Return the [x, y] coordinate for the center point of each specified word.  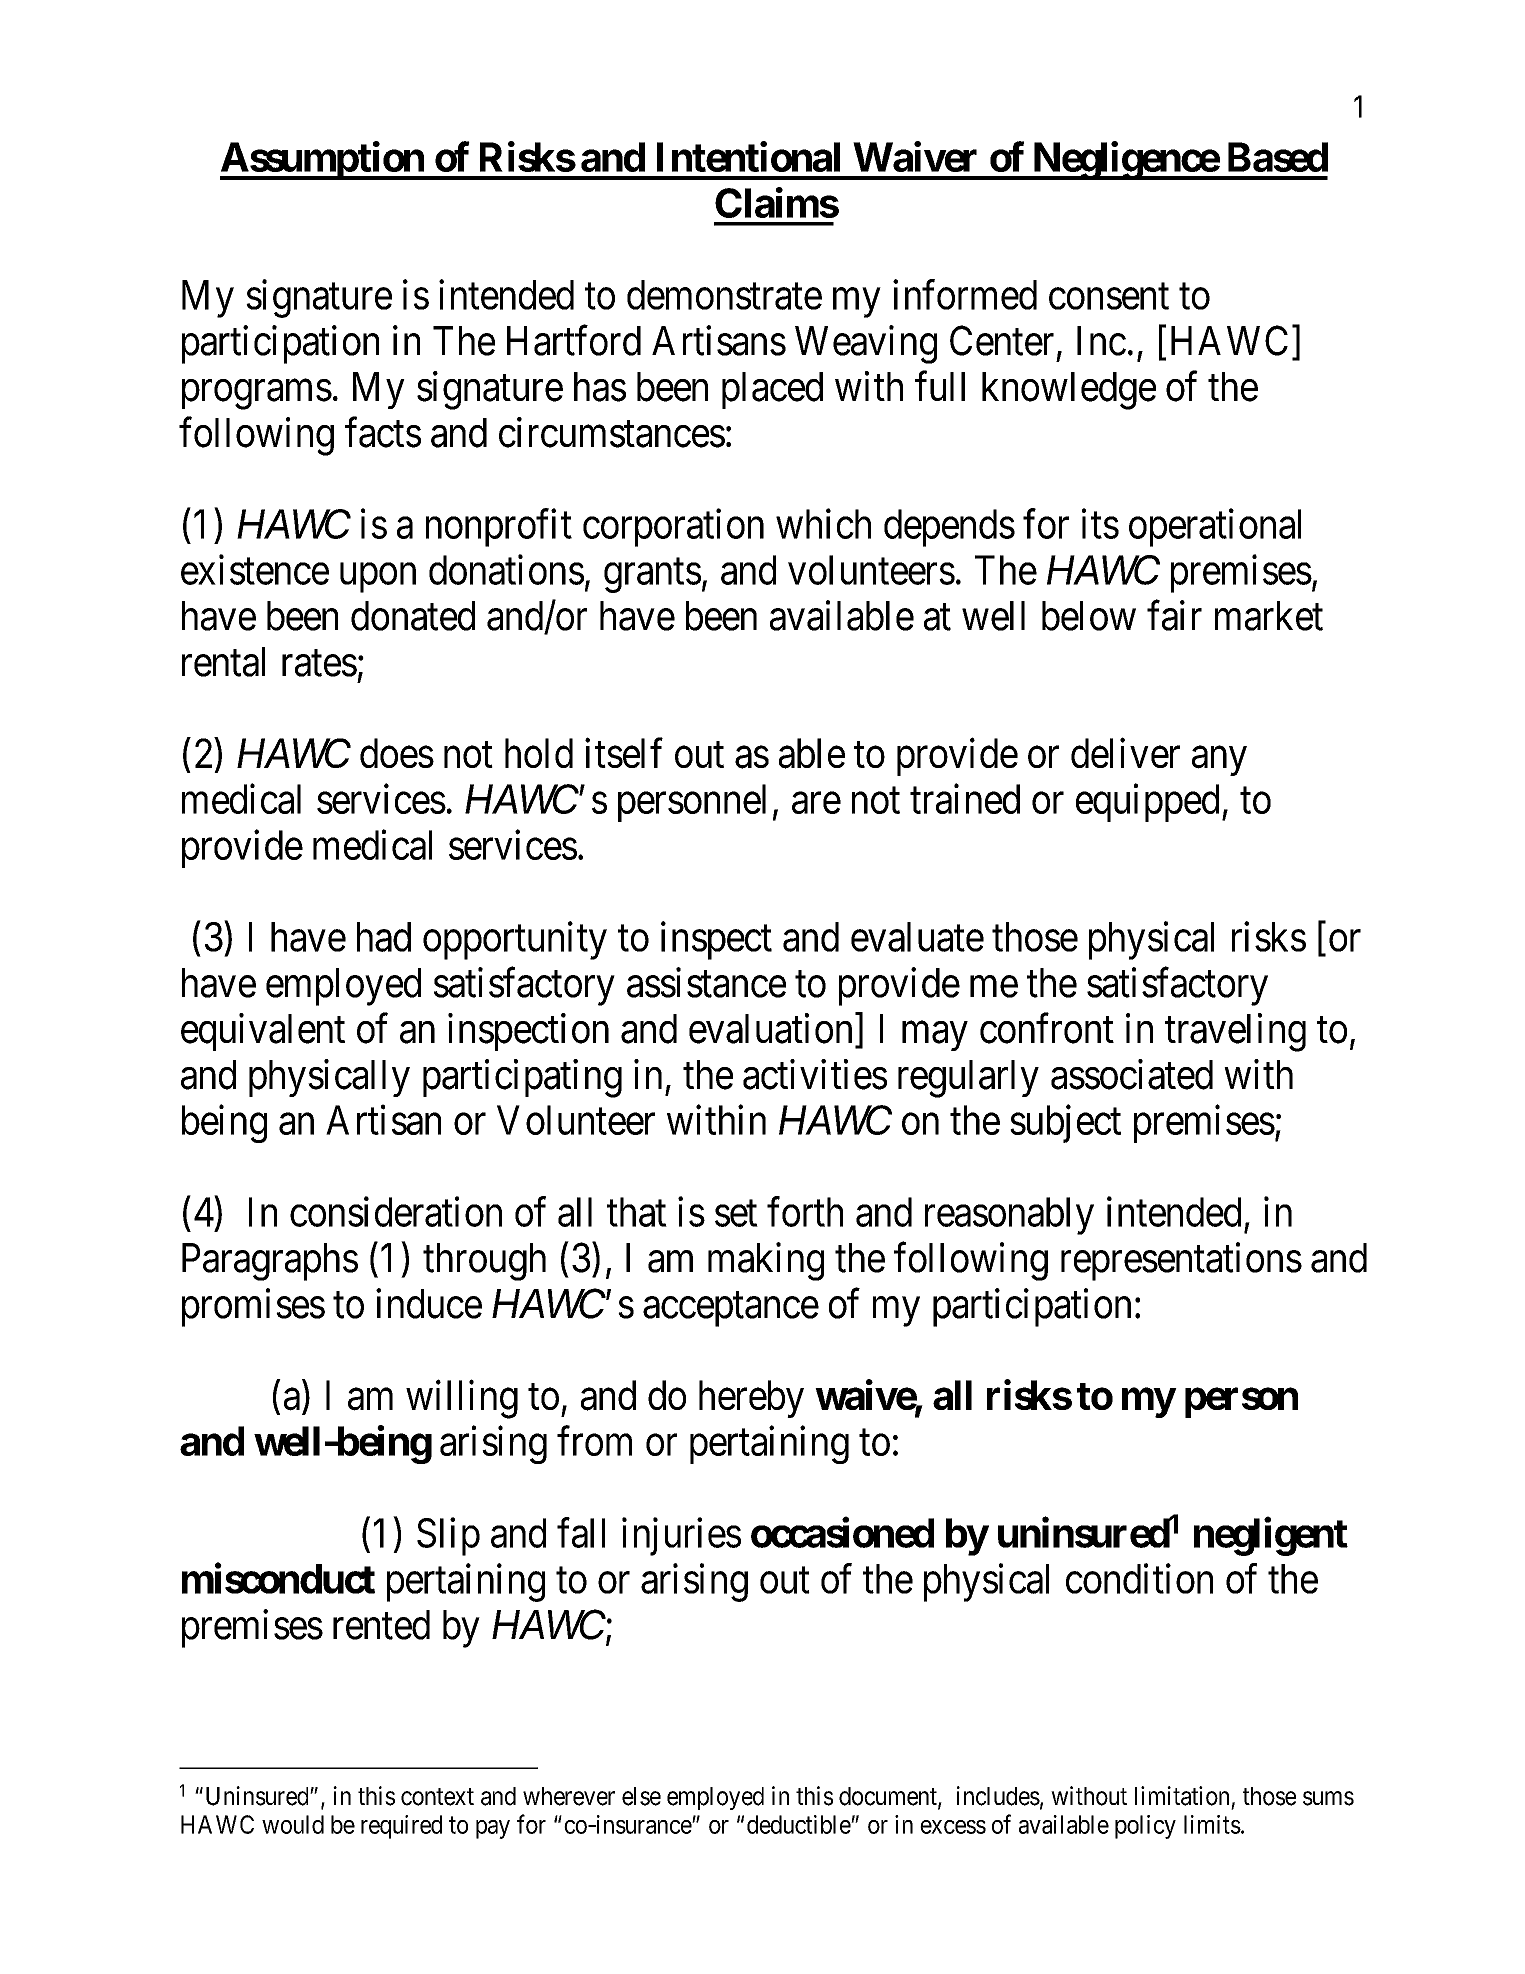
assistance [706, 982]
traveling [1235, 1032]
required [401, 1827]
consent [1109, 297]
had [384, 937]
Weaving [866, 344]
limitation [1182, 1796]
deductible [799, 1824]
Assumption [323, 161]
